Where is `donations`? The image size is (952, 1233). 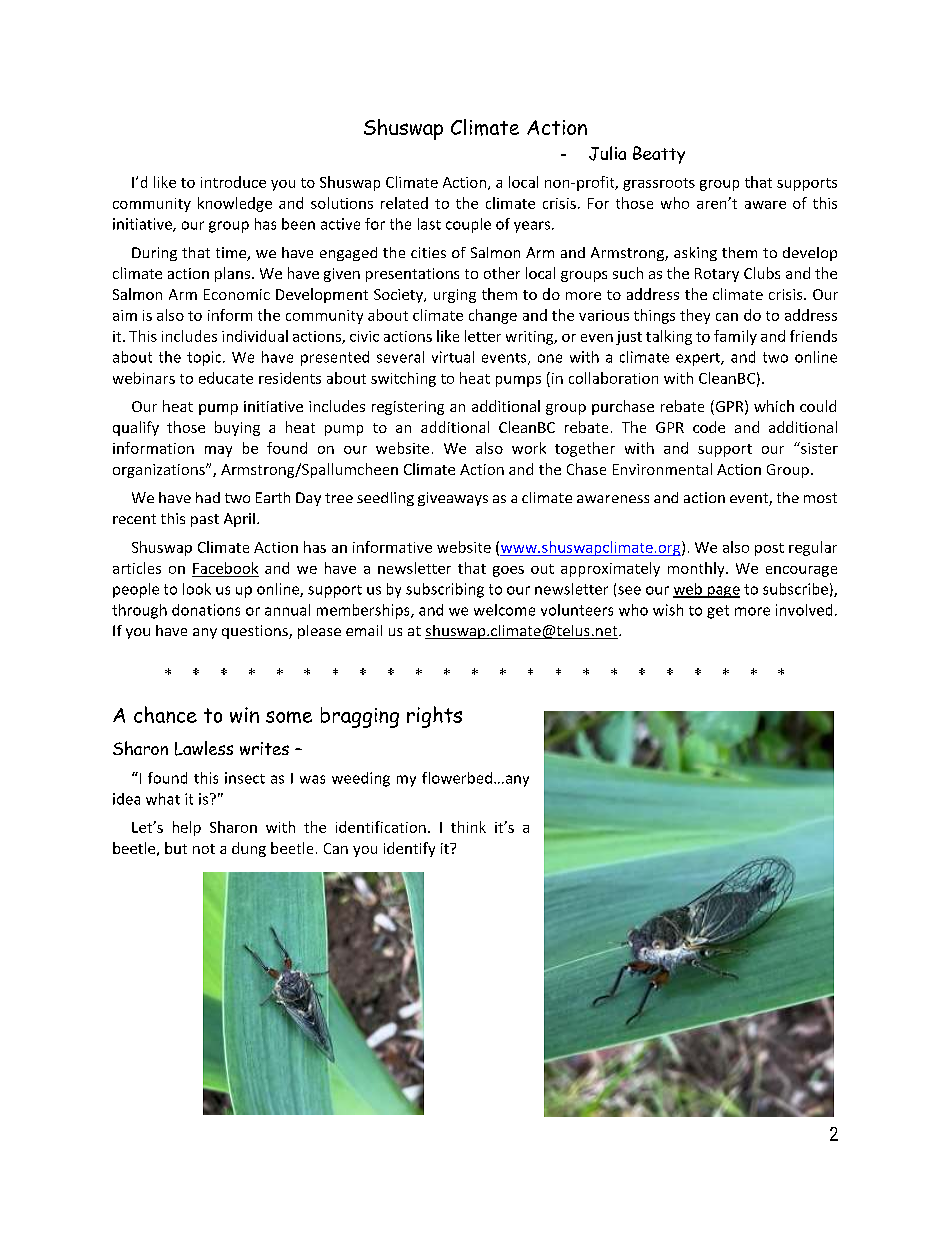
donations is located at coordinates (206, 610).
